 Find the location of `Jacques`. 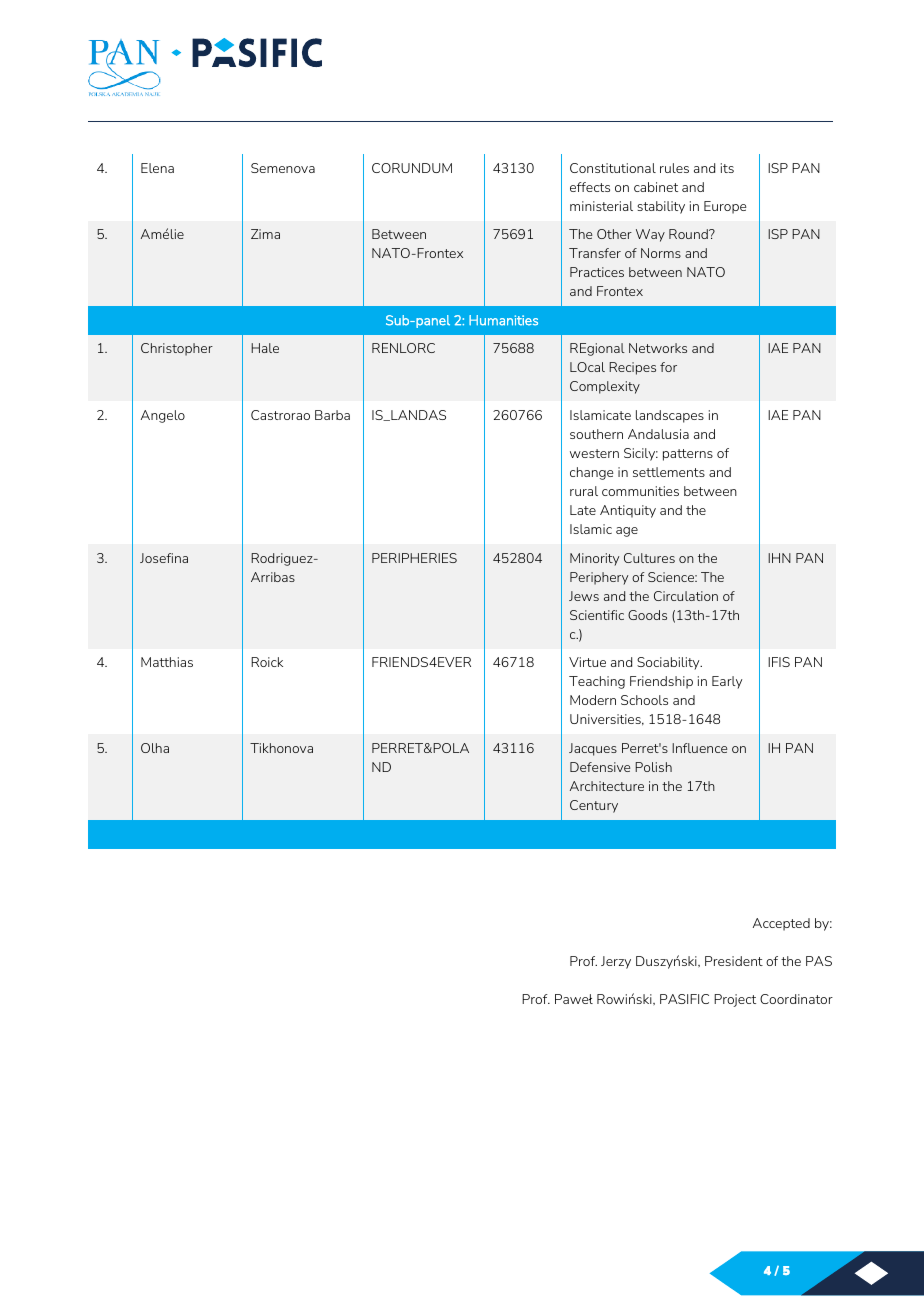

Jacques is located at coordinates (593, 749).
